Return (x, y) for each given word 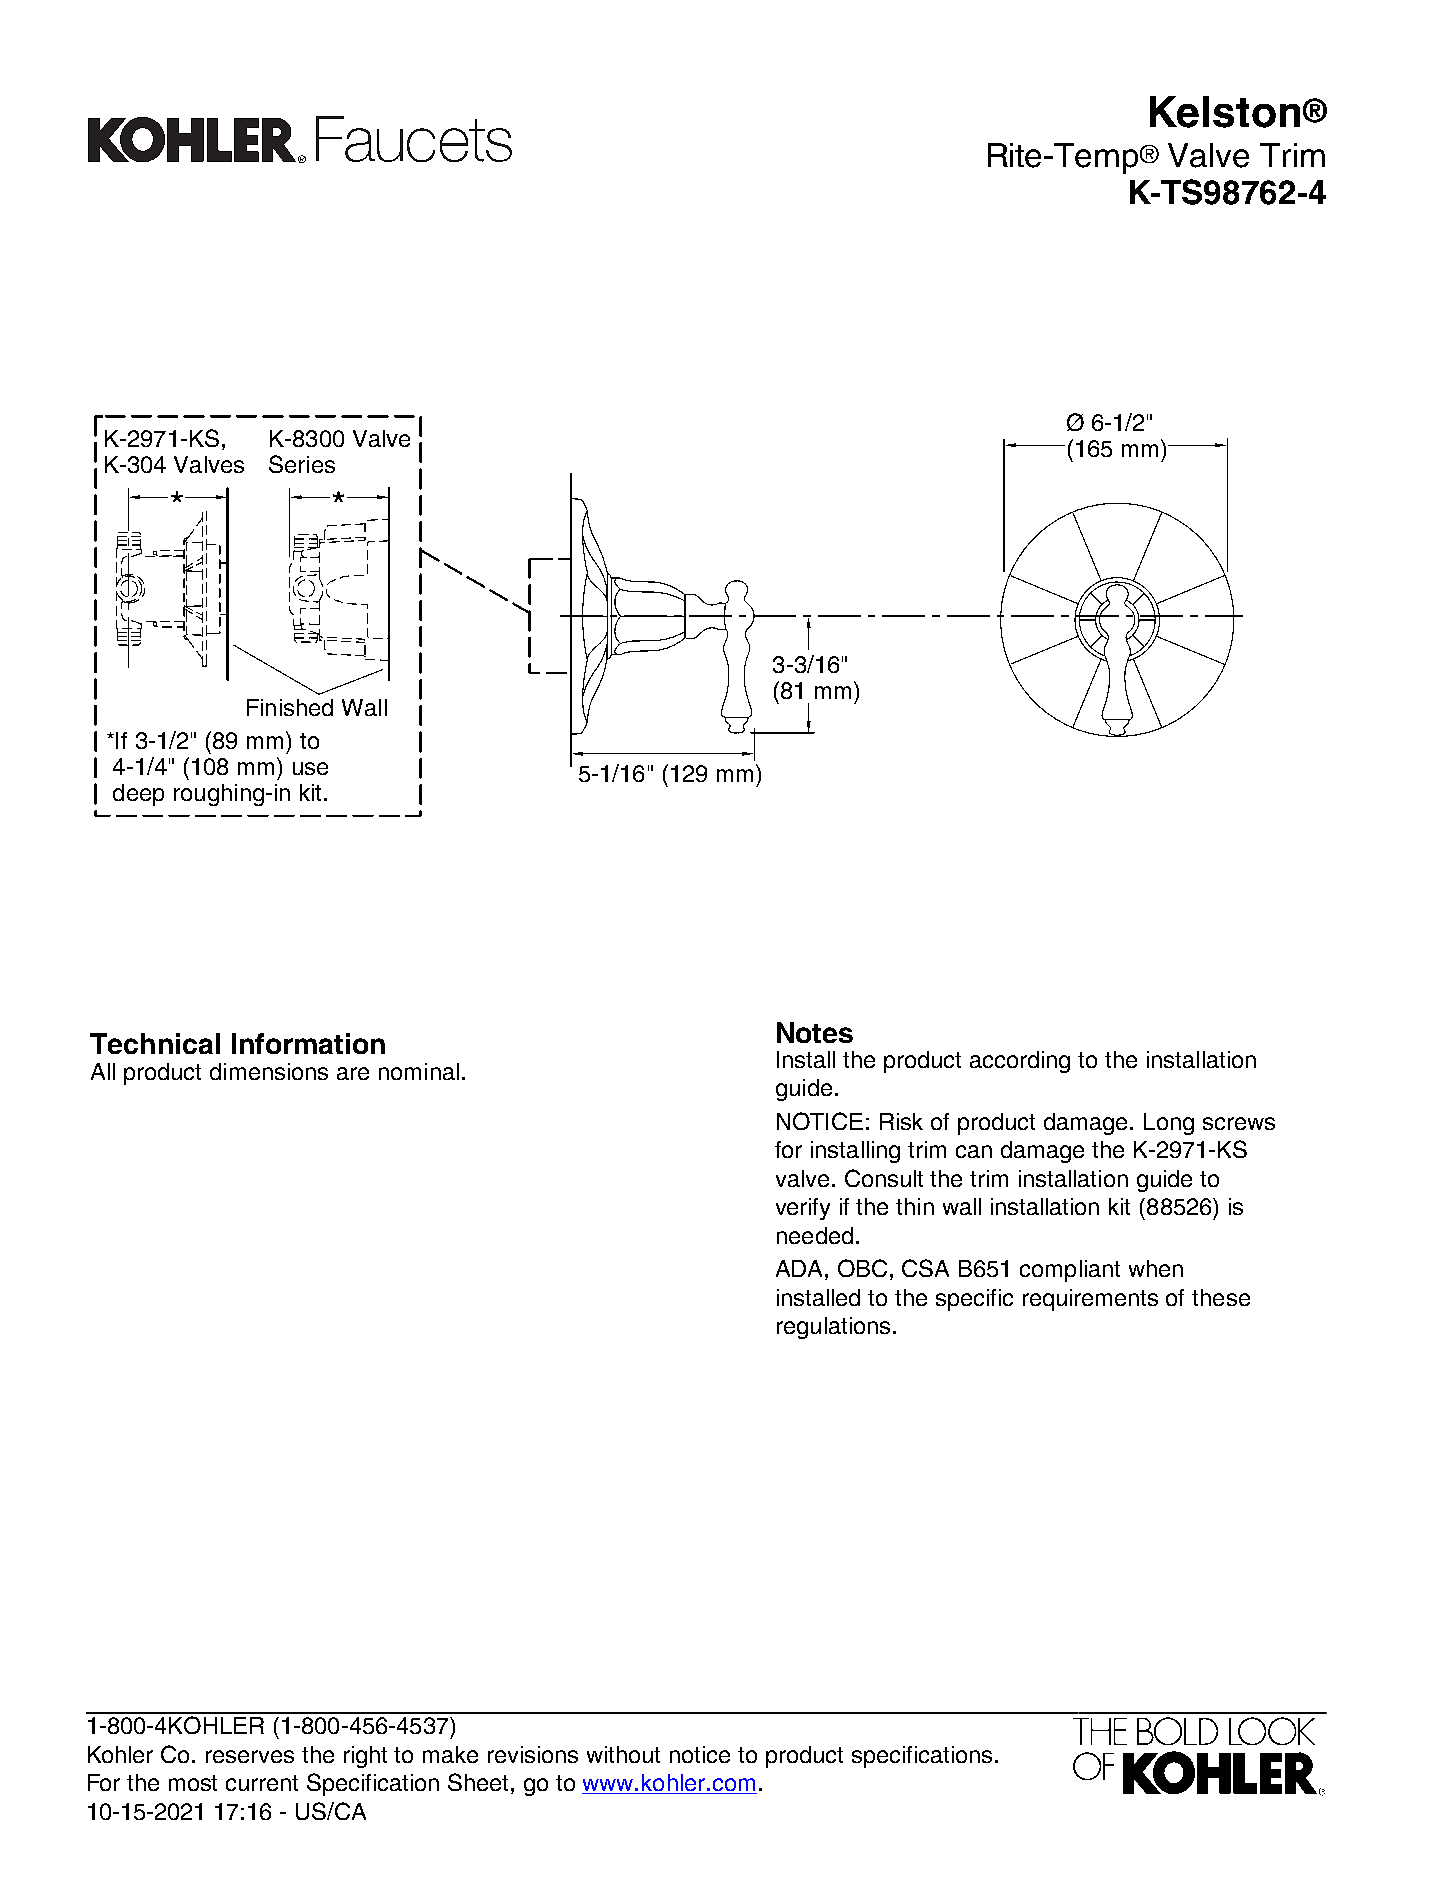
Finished (290, 707)
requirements (1090, 1300)
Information (308, 1043)
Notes (815, 1032)
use (310, 768)
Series (302, 464)
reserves (250, 1756)
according (1020, 1062)
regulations (833, 1328)
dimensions (269, 1071)
